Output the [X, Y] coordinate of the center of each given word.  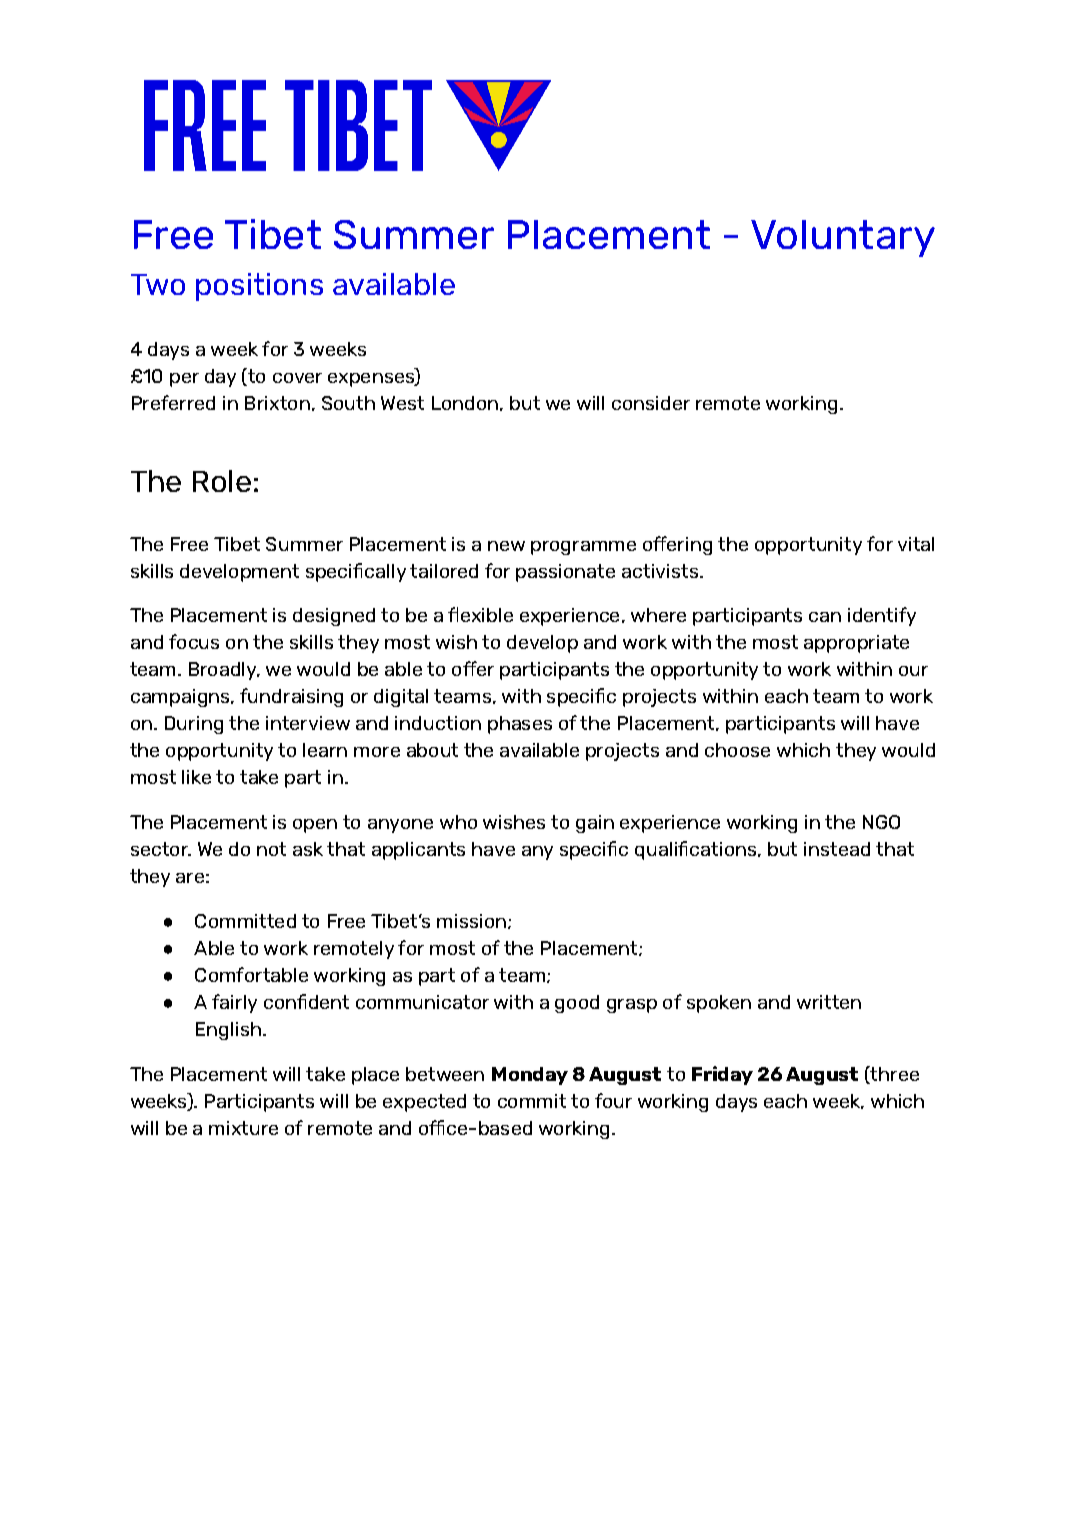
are [190, 878]
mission [471, 921]
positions [259, 287]
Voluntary [843, 238]
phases [520, 725]
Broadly [224, 671]
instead [837, 849]
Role [222, 481]
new [506, 546]
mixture [243, 1128]
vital [916, 544]
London [465, 403]
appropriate [856, 644]
